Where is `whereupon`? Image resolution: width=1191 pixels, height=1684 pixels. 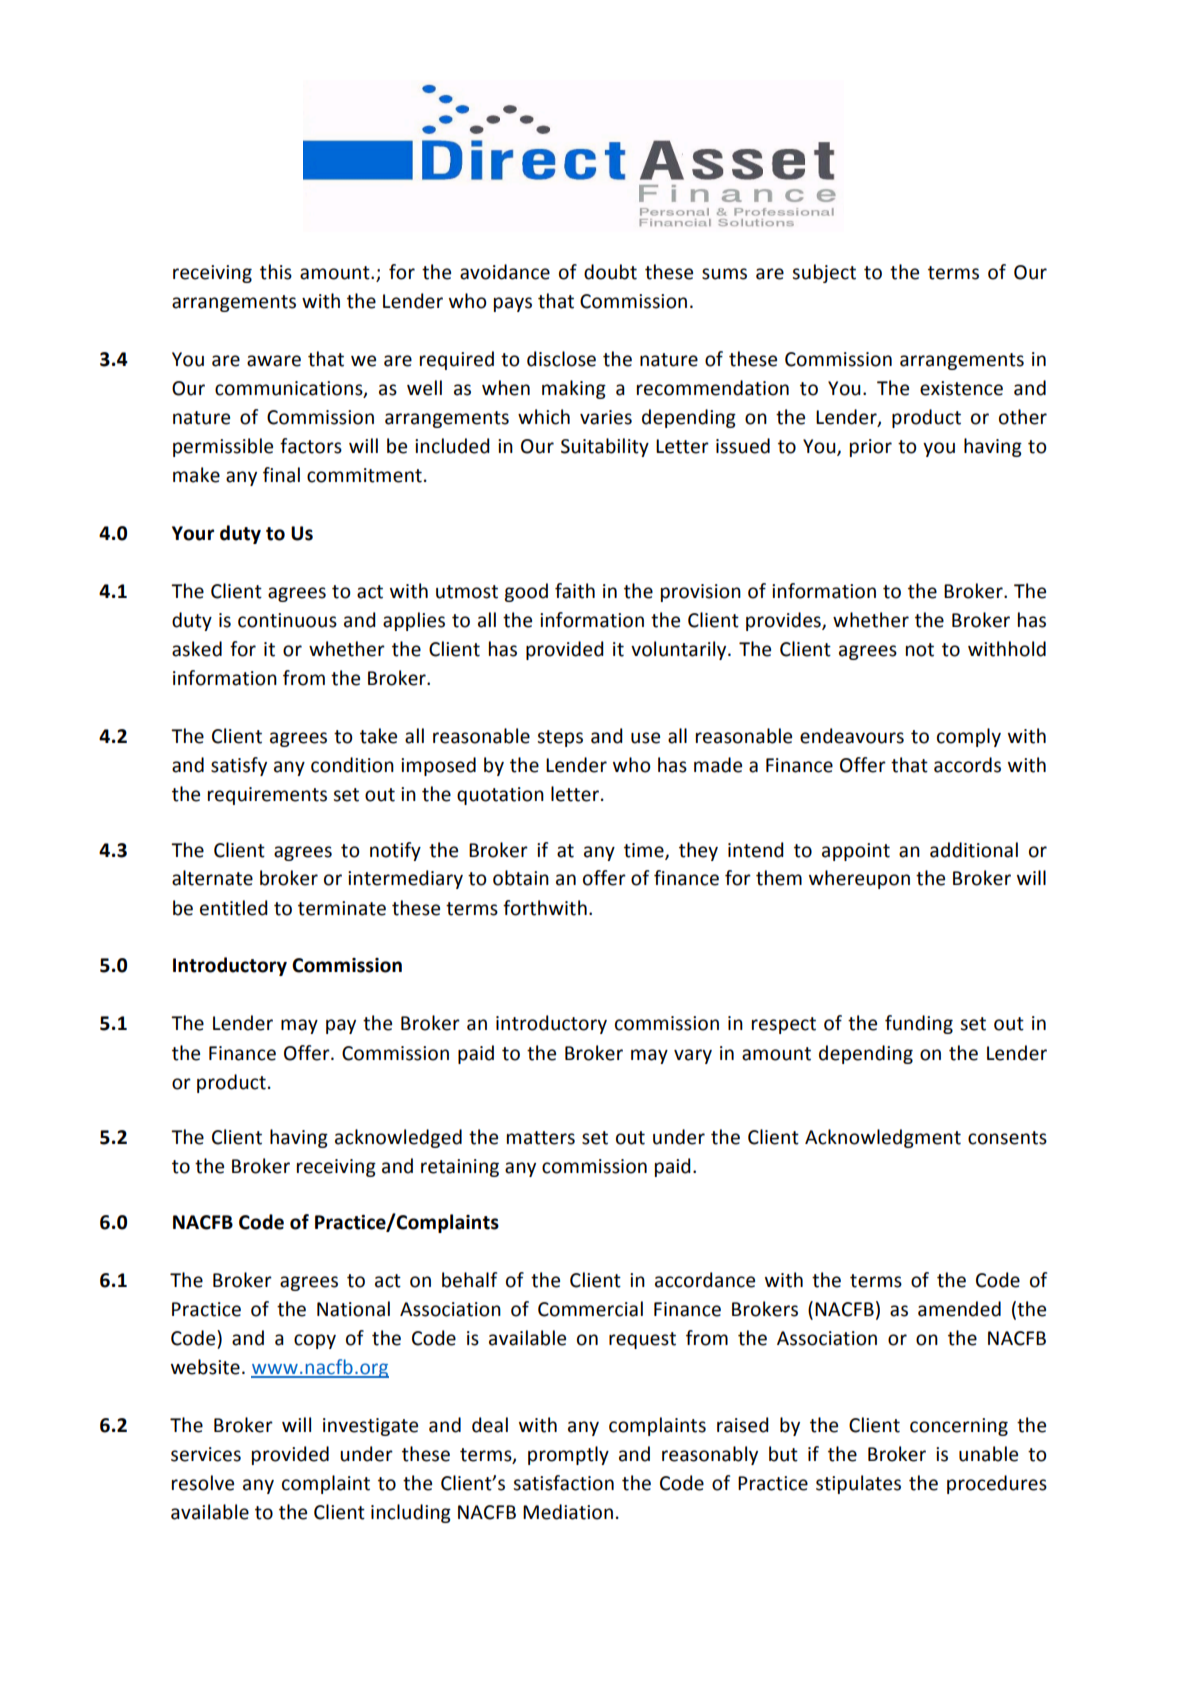 whereupon is located at coordinates (859, 879).
